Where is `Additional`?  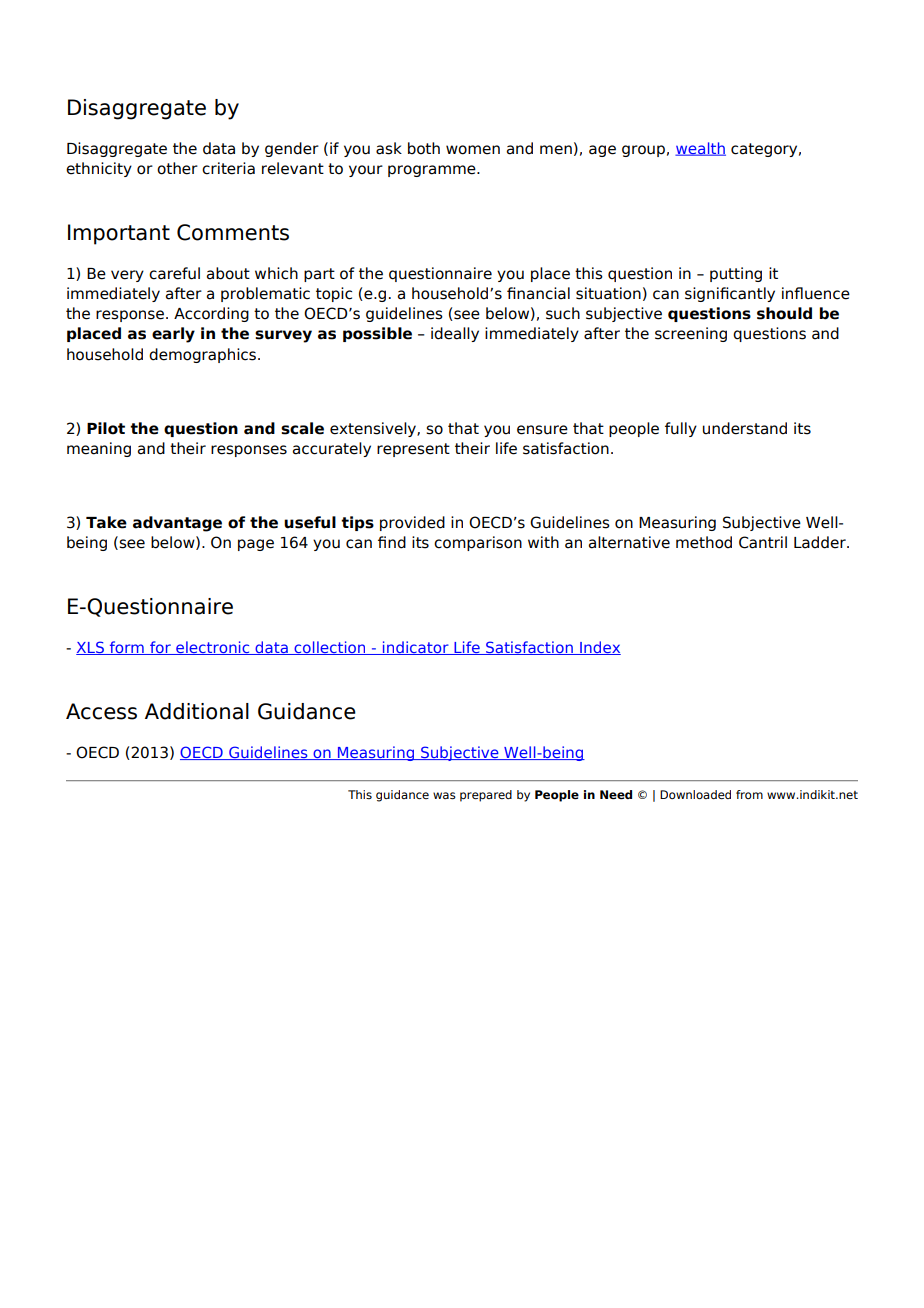 Additional is located at coordinates (197, 711).
